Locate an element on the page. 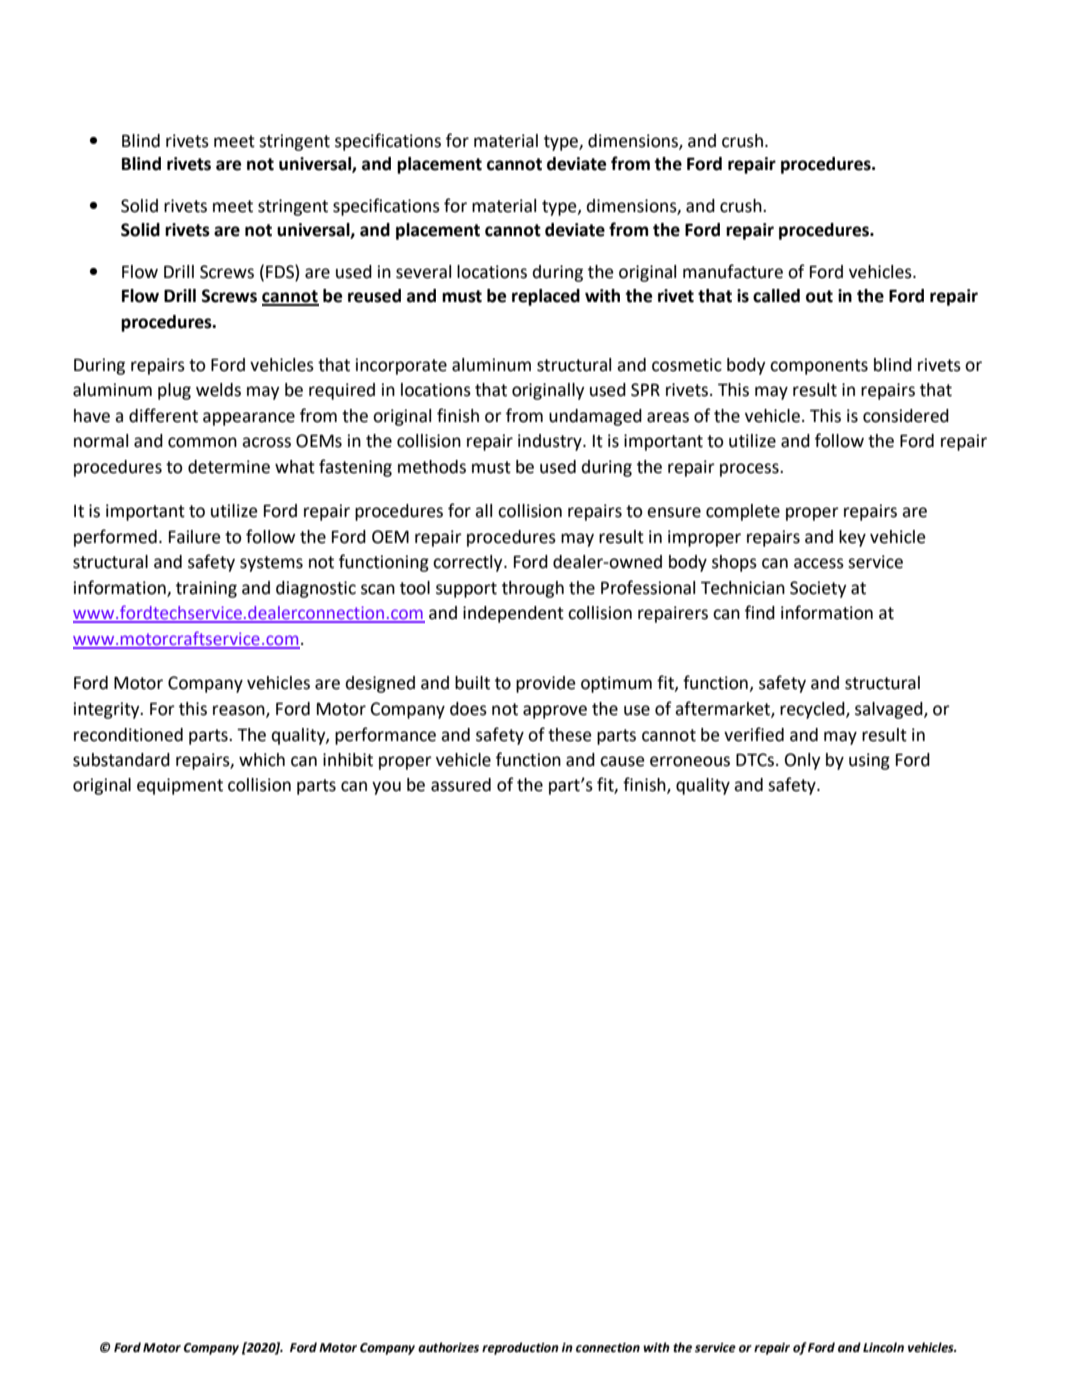  authorizes is located at coordinates (448, 1347).
